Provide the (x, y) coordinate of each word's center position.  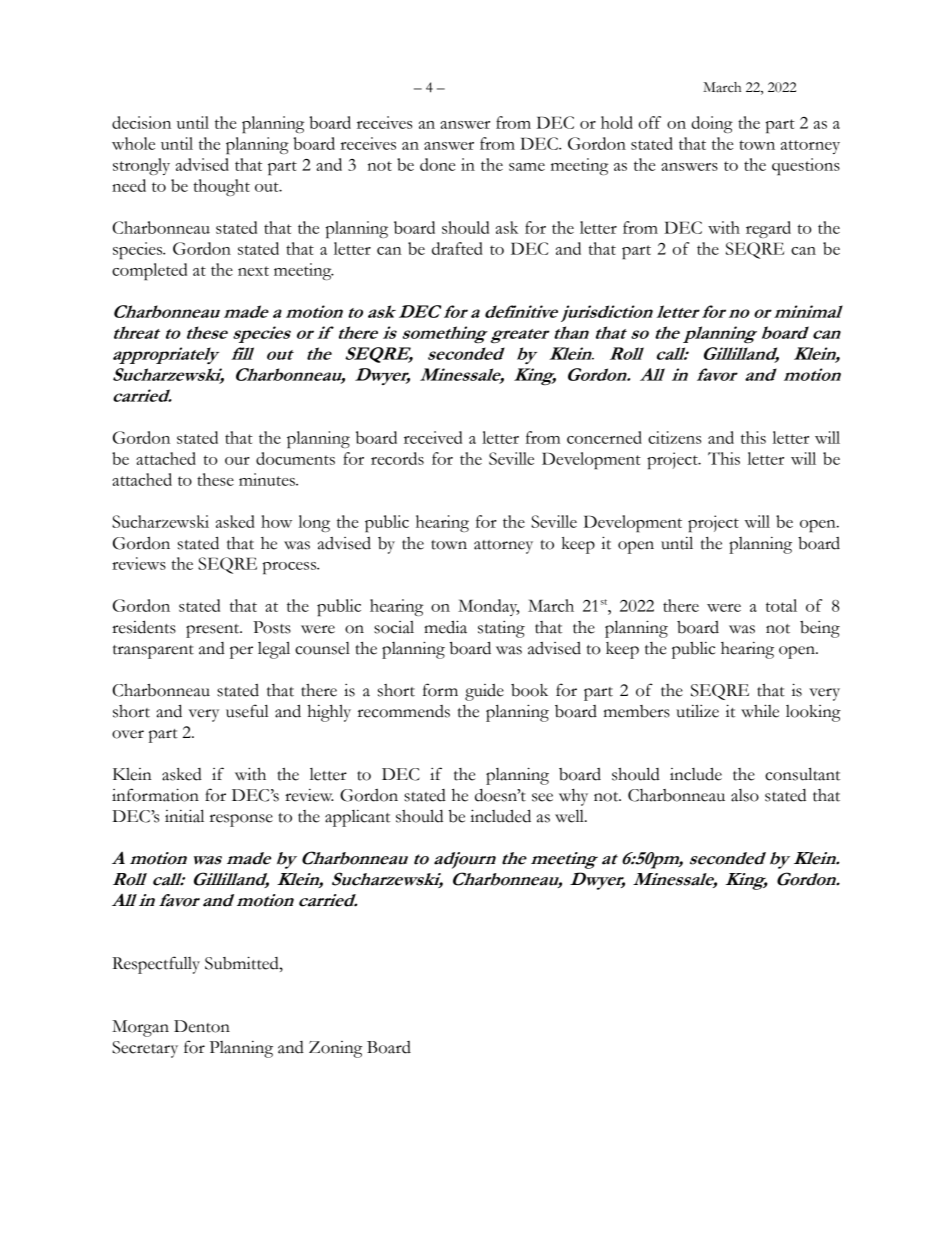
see (542, 797)
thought (221, 187)
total (781, 605)
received (433, 437)
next (253, 271)
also (745, 795)
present (214, 631)
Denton (202, 1026)
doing (712, 124)
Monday (488, 607)
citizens (674, 437)
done (437, 164)
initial (184, 816)
